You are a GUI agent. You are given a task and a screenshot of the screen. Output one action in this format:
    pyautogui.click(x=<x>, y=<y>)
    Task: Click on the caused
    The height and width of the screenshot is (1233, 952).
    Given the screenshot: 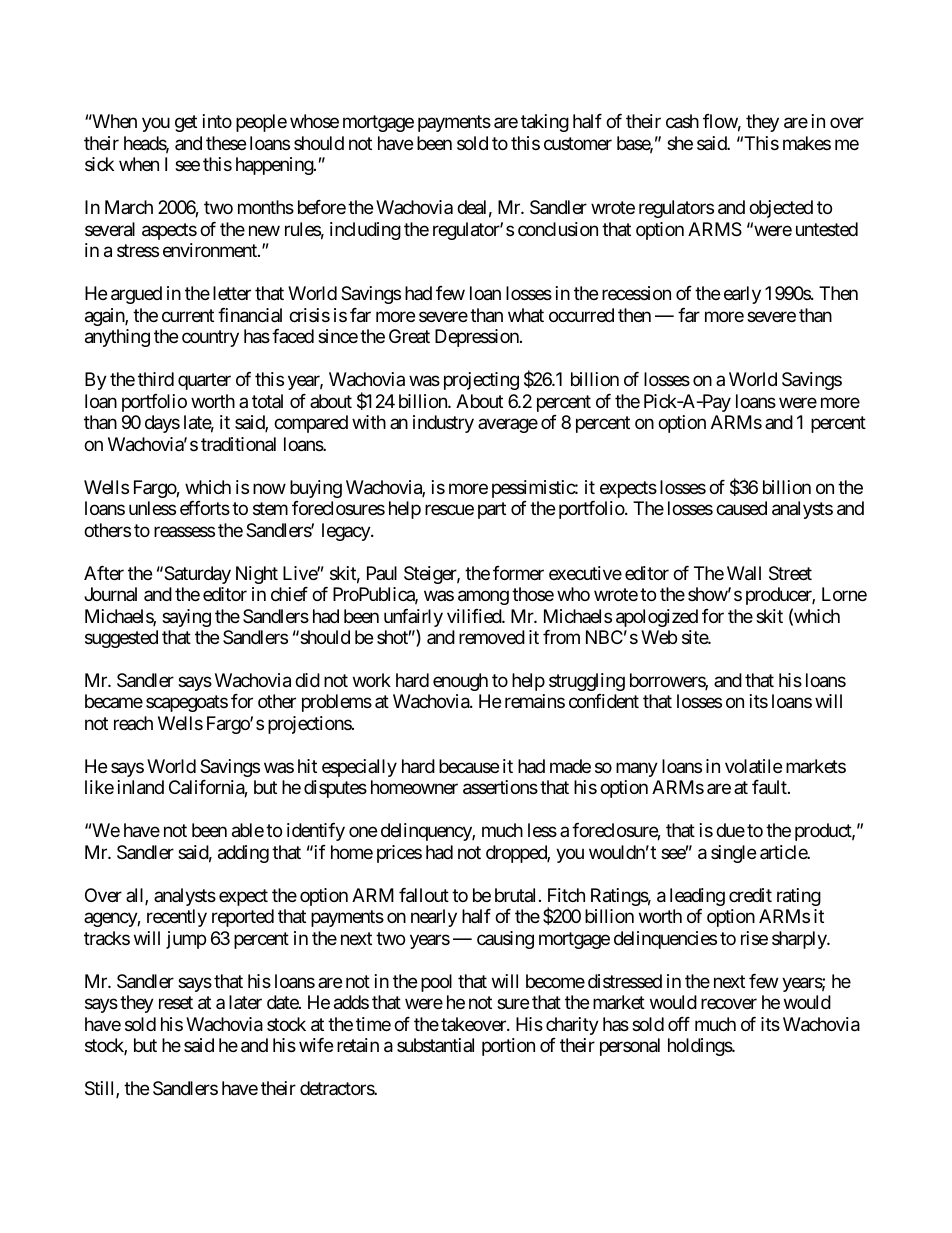 What is the action you would take?
    pyautogui.click(x=741, y=508)
